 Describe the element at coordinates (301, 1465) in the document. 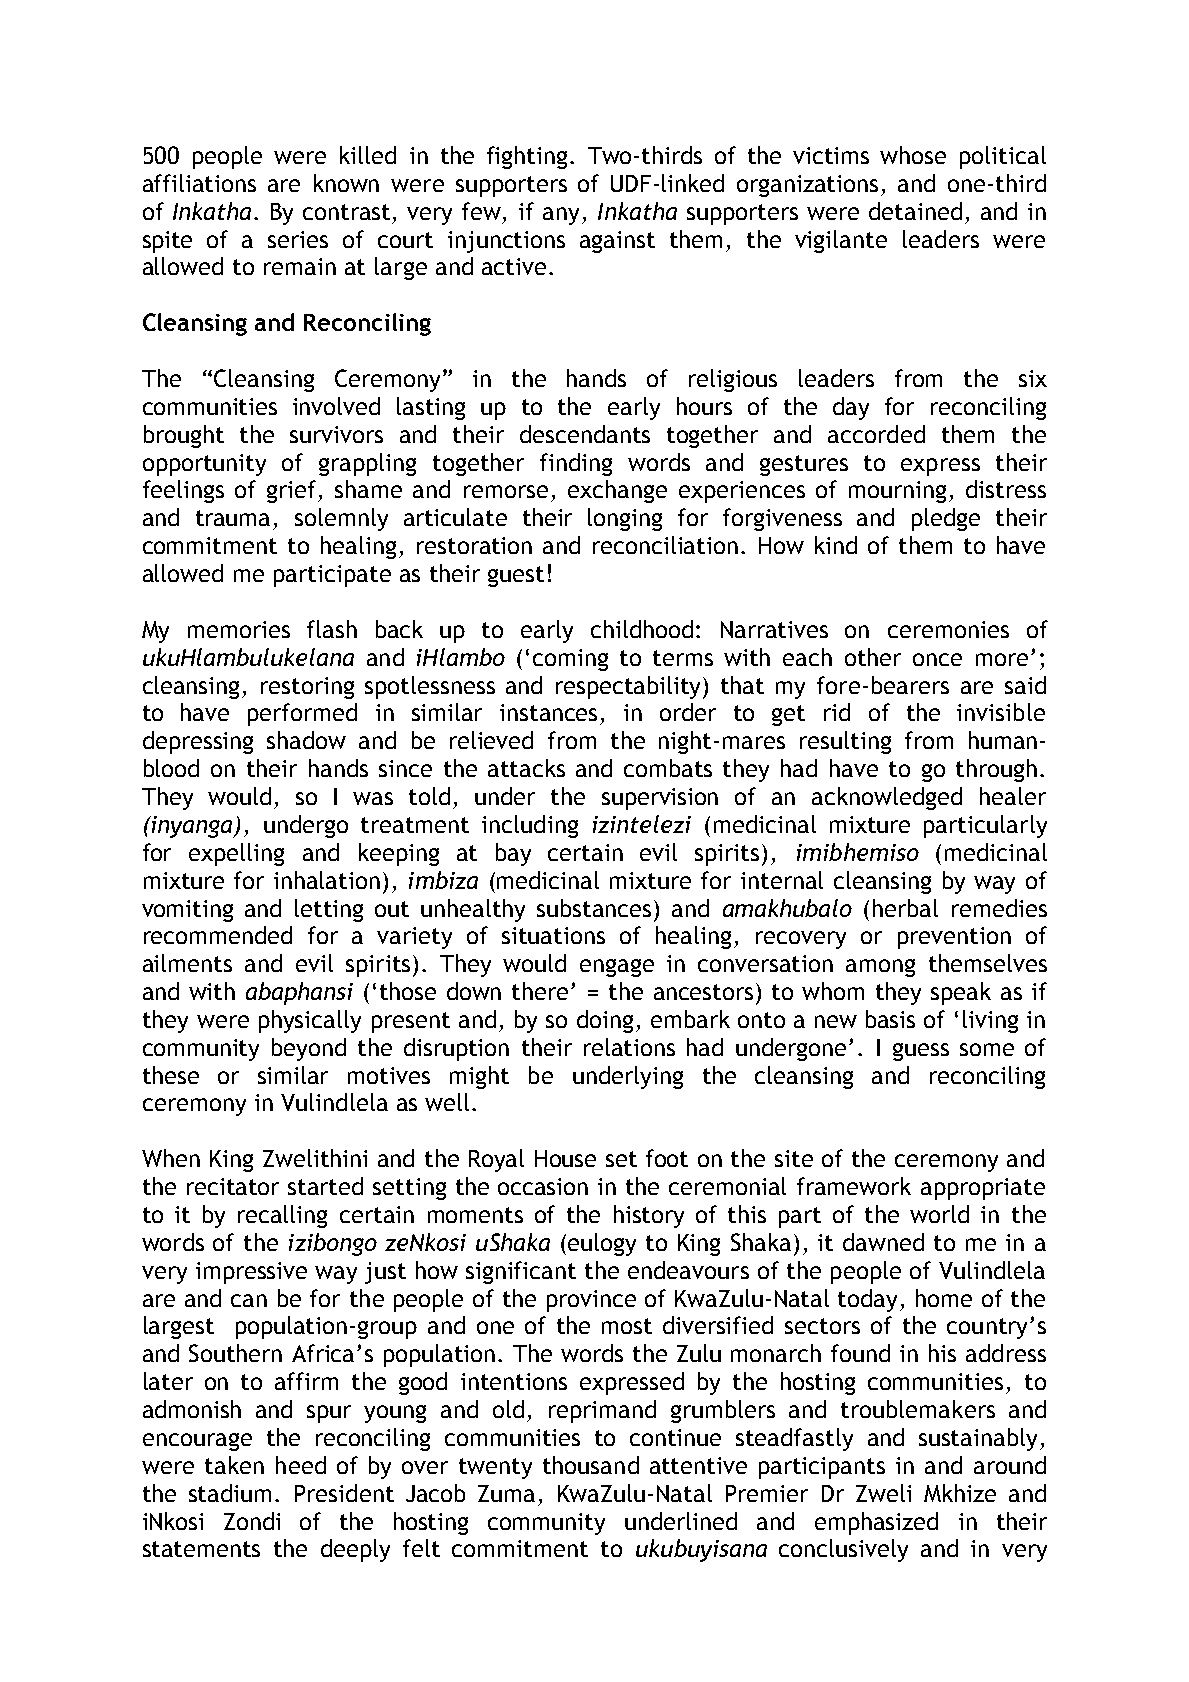

I see `heed` at that location.
